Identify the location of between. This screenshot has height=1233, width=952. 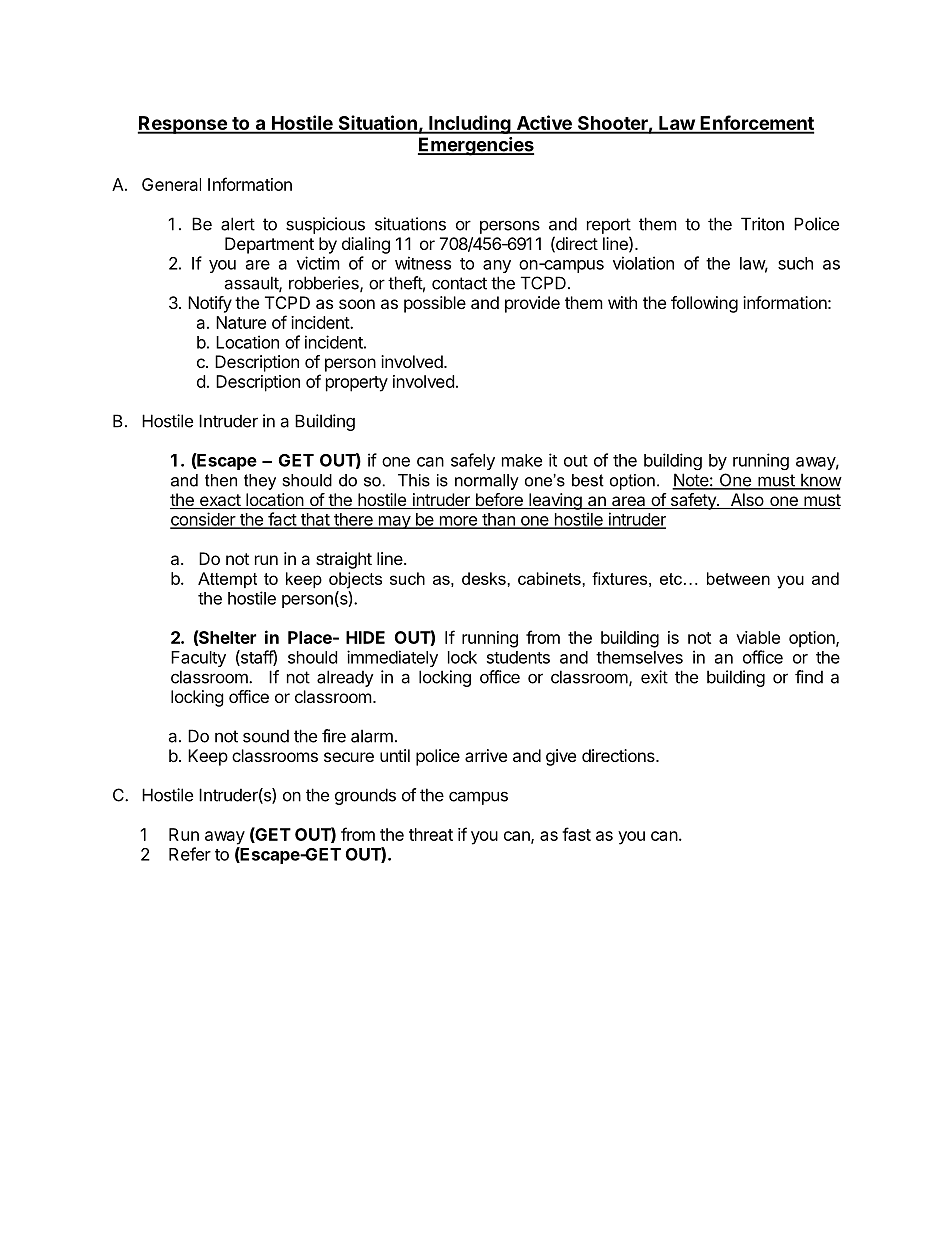
(738, 578).
